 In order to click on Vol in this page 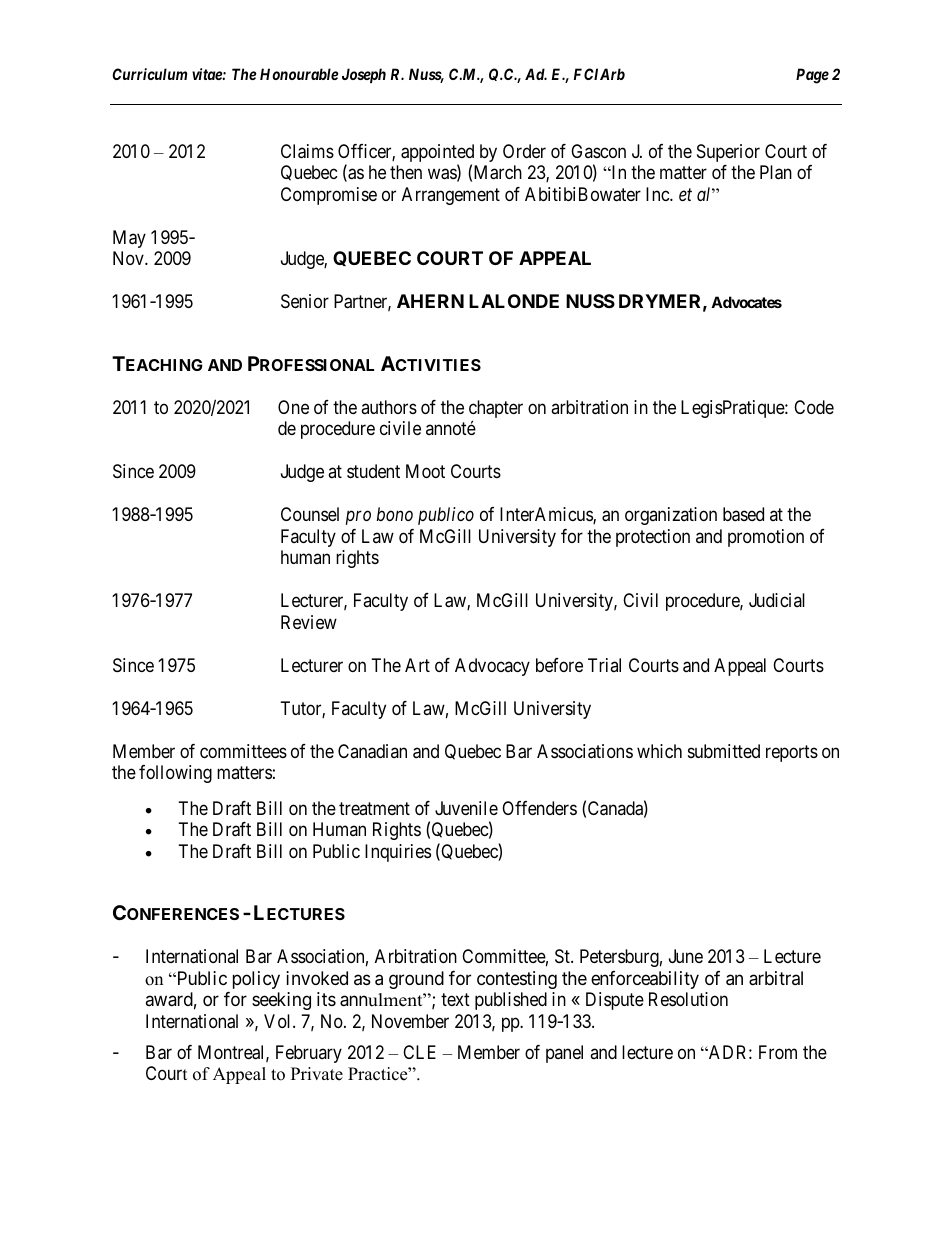, I will do `click(279, 1021)`.
